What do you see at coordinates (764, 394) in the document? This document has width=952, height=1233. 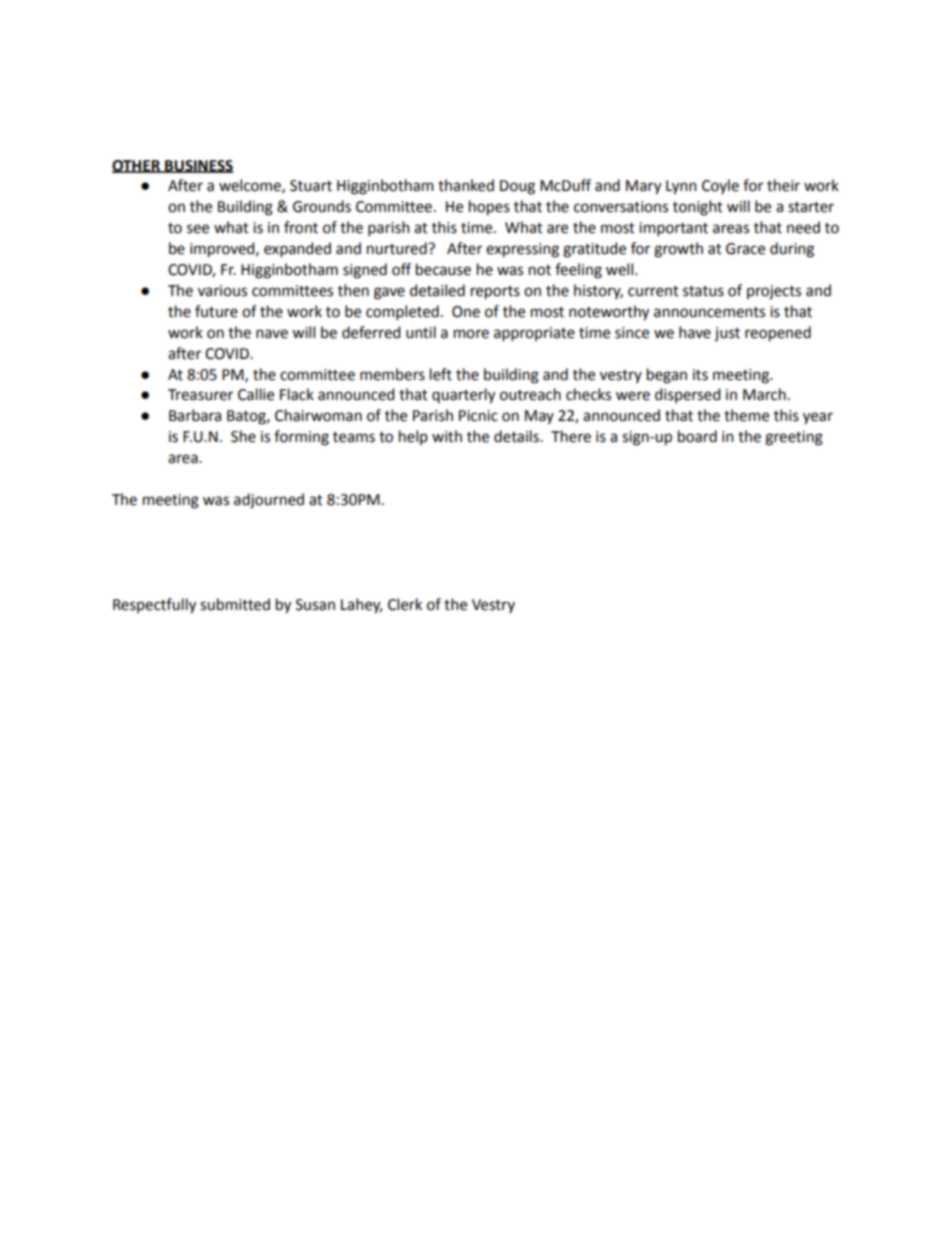 I see `March` at bounding box center [764, 394].
